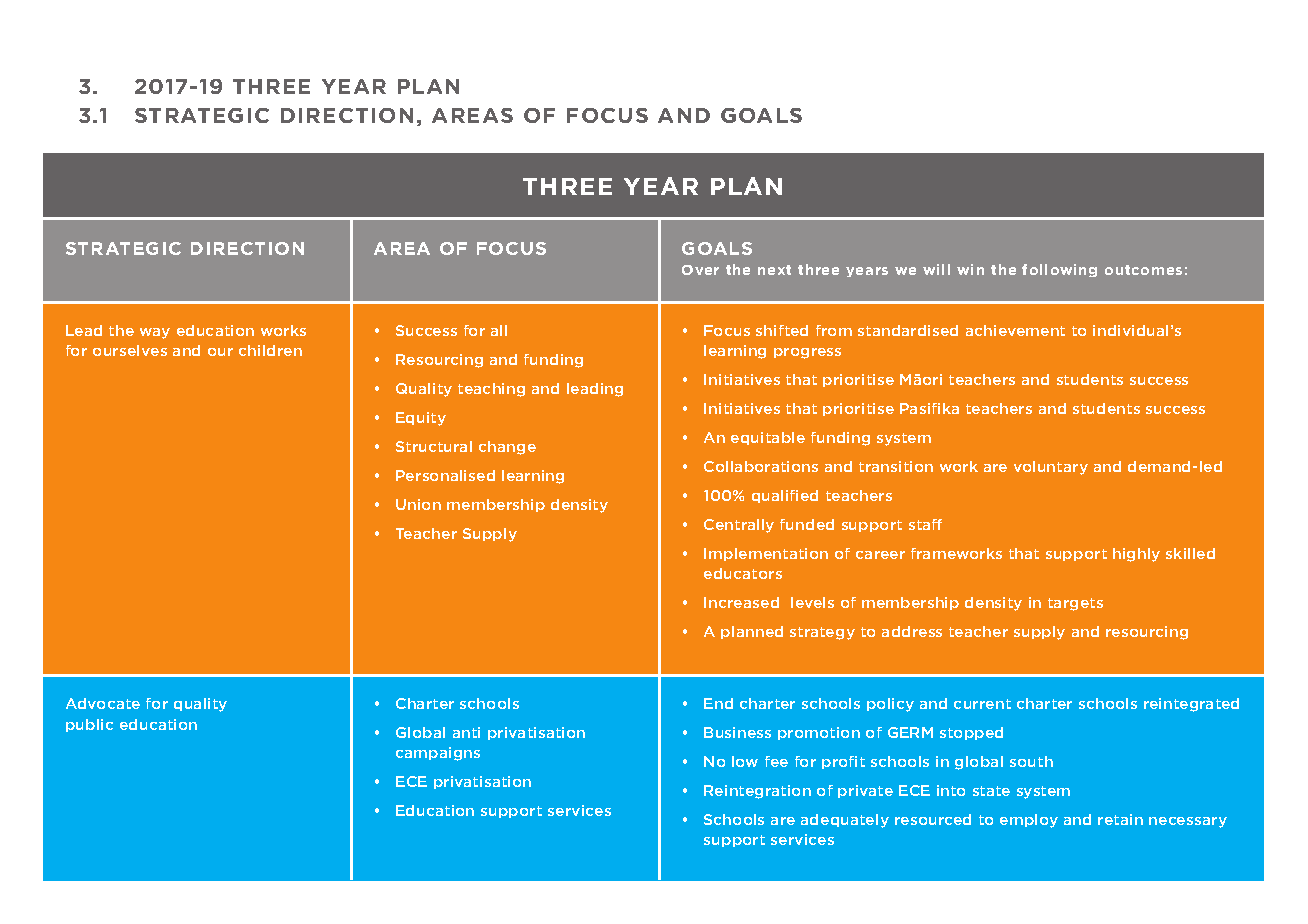 The height and width of the image is (924, 1308). I want to click on following, so click(1059, 270).
